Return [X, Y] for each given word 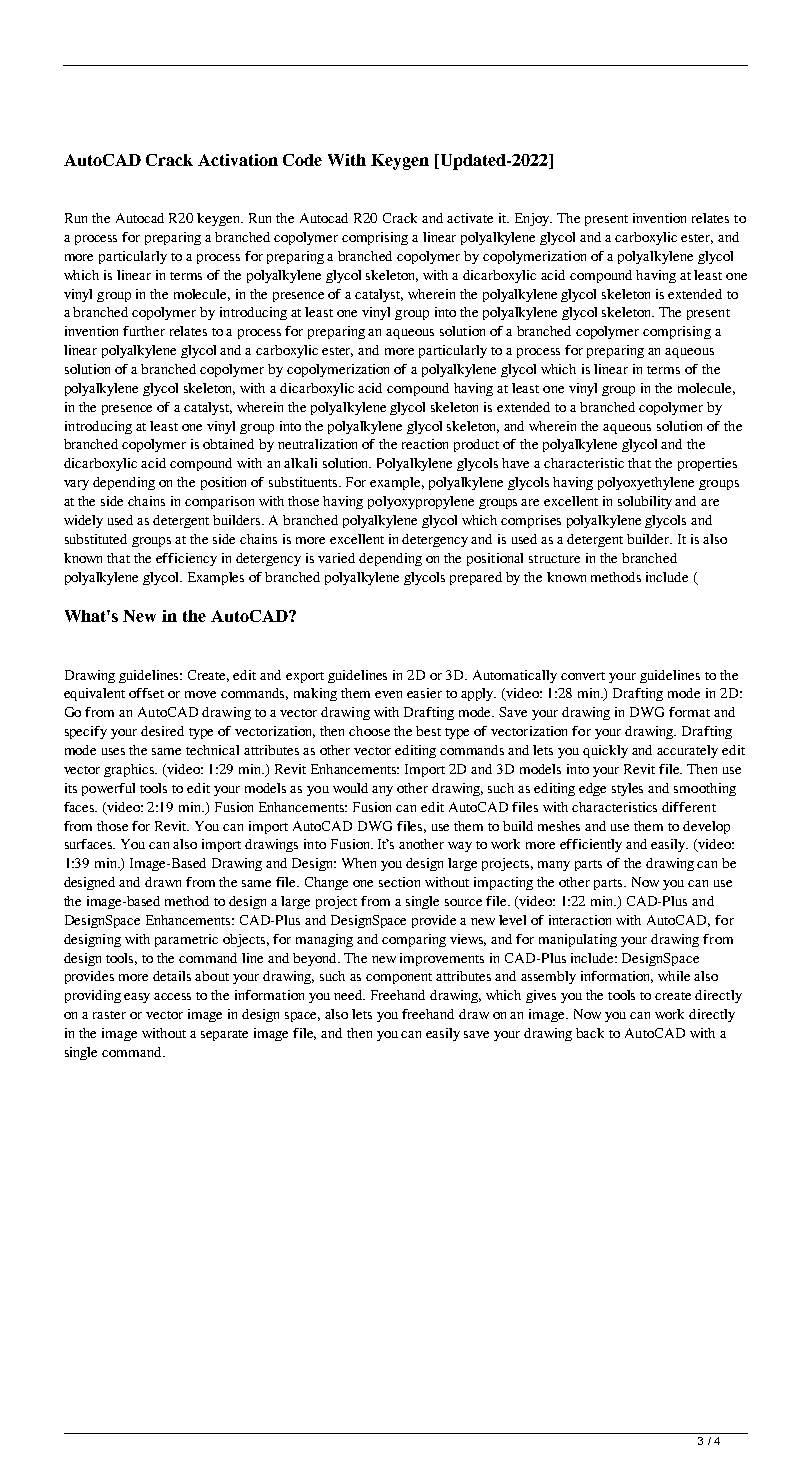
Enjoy [533, 219]
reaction [425, 444]
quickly [605, 751]
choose [369, 731]
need [349, 995]
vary [76, 485]
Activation [238, 160]
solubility [645, 502]
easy [137, 998]
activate [470, 218]
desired [162, 731]
